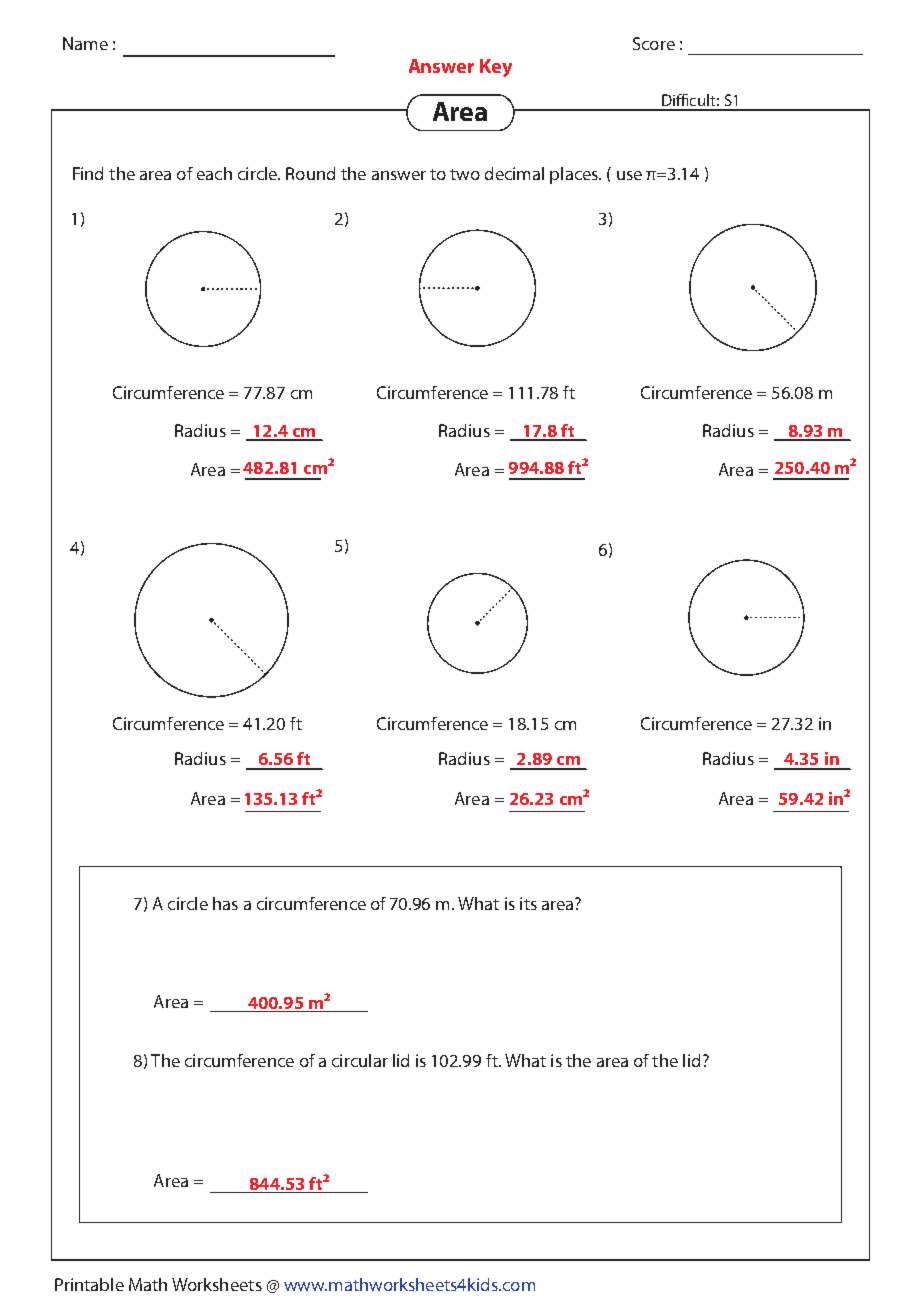 The width and height of the screenshot is (924, 1308). Describe the element at coordinates (528, 903) in the screenshot. I see `its` at that location.
